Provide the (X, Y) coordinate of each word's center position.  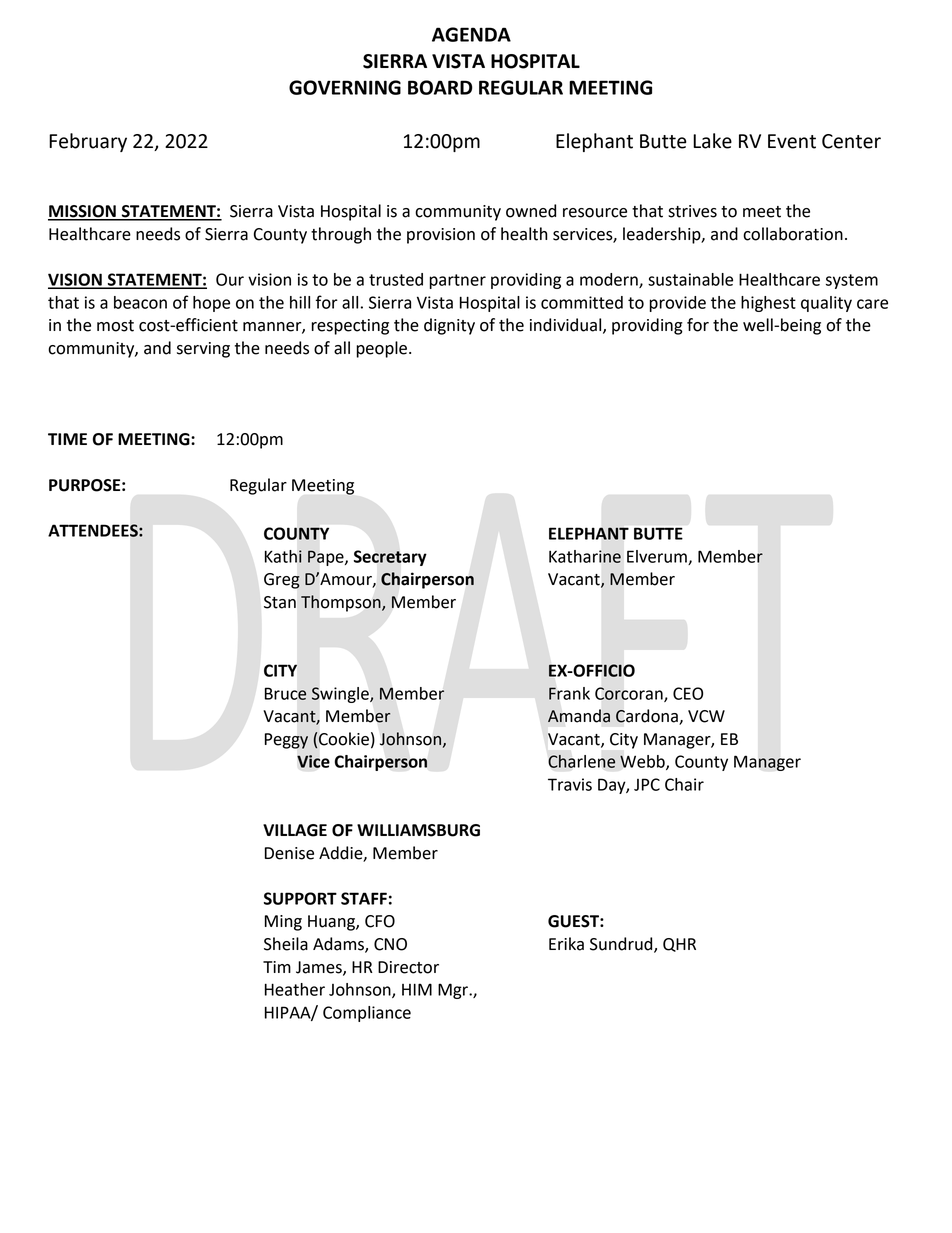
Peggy (286, 741)
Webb (643, 762)
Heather (295, 989)
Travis (570, 784)
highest (768, 304)
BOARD (440, 87)
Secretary (390, 558)
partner (458, 281)
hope (211, 304)
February (88, 142)
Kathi (283, 556)
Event (792, 141)
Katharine (585, 556)
